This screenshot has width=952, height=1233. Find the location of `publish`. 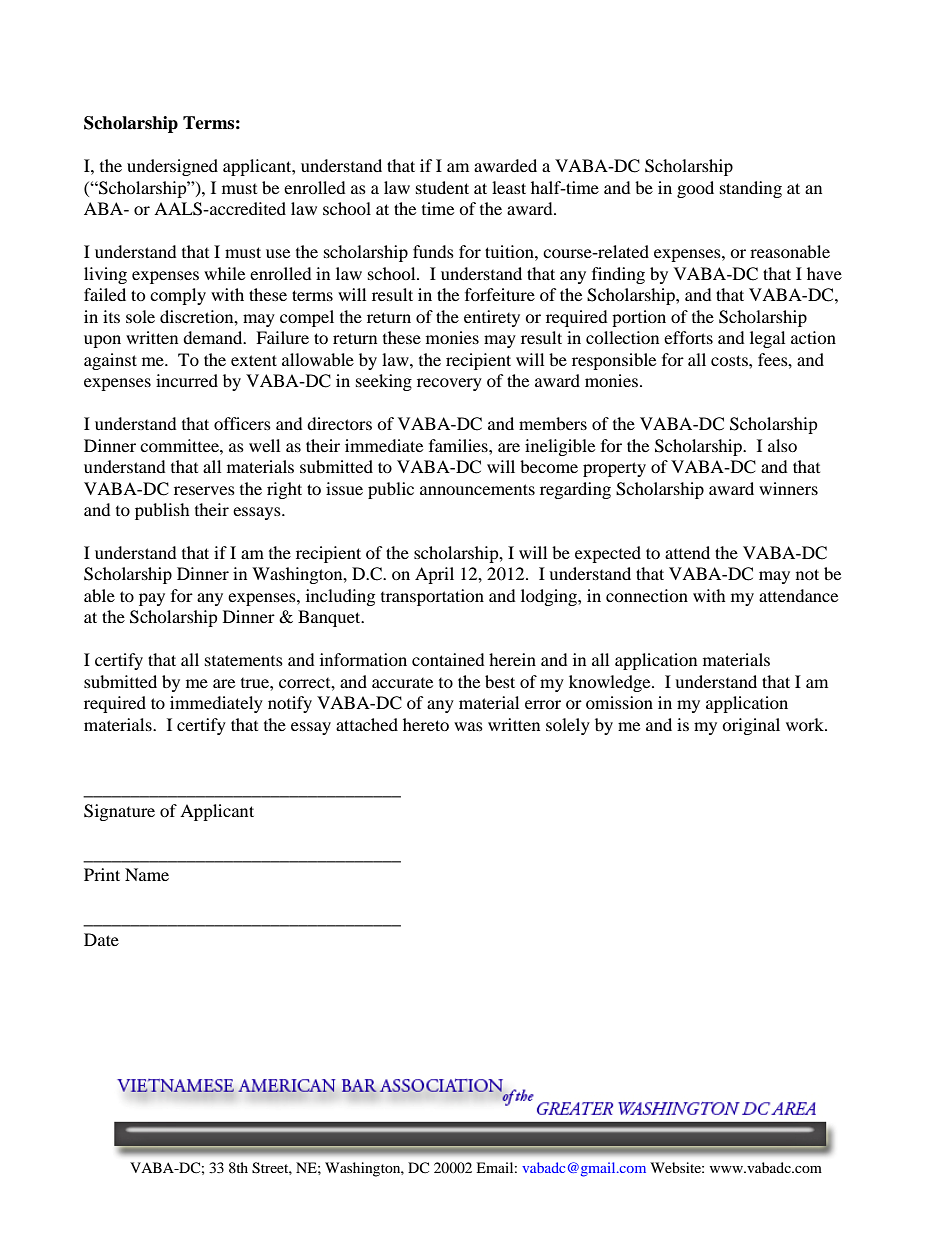

publish is located at coordinates (162, 511).
